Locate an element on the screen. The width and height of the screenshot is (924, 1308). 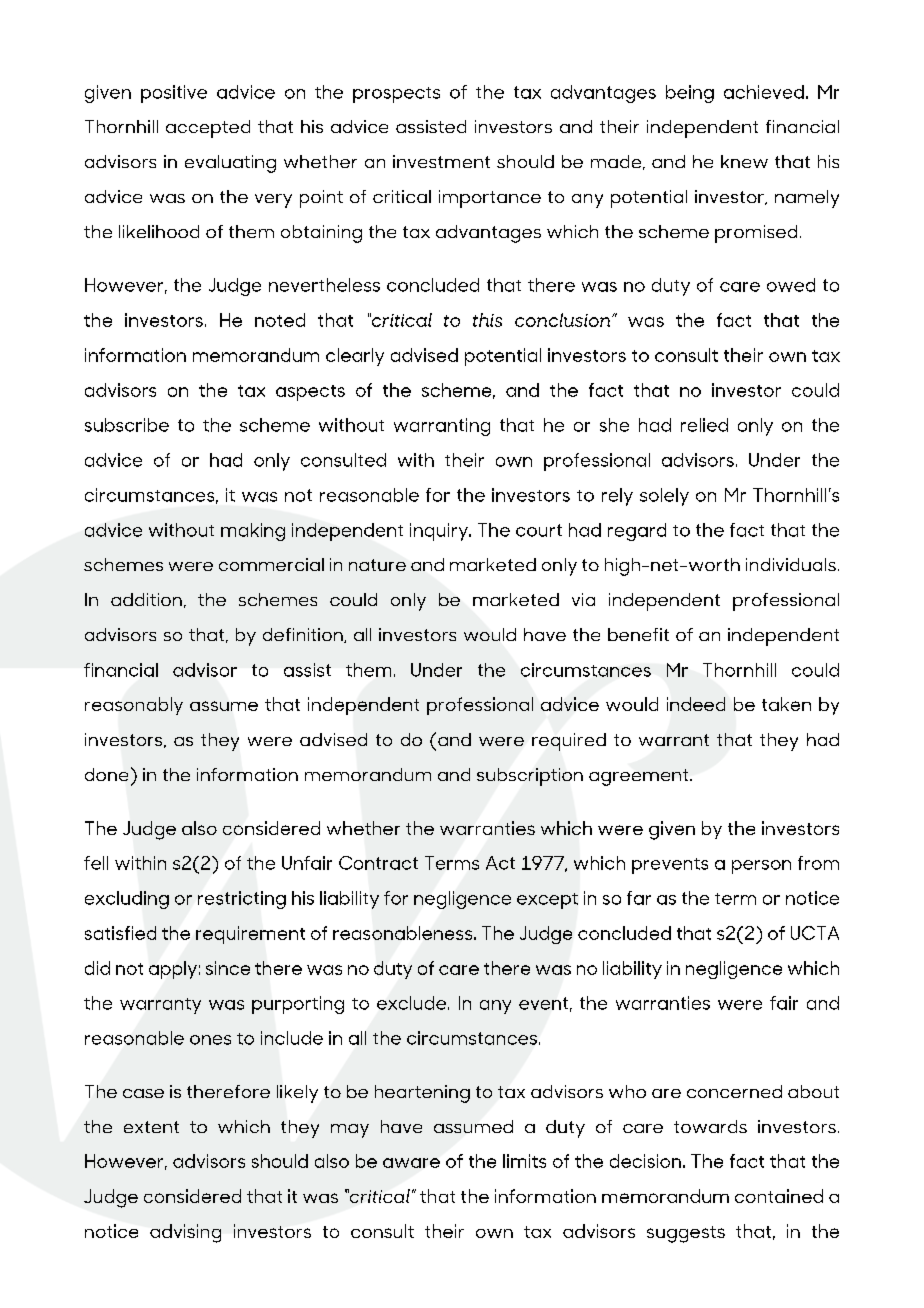
nature is located at coordinates (377, 565).
